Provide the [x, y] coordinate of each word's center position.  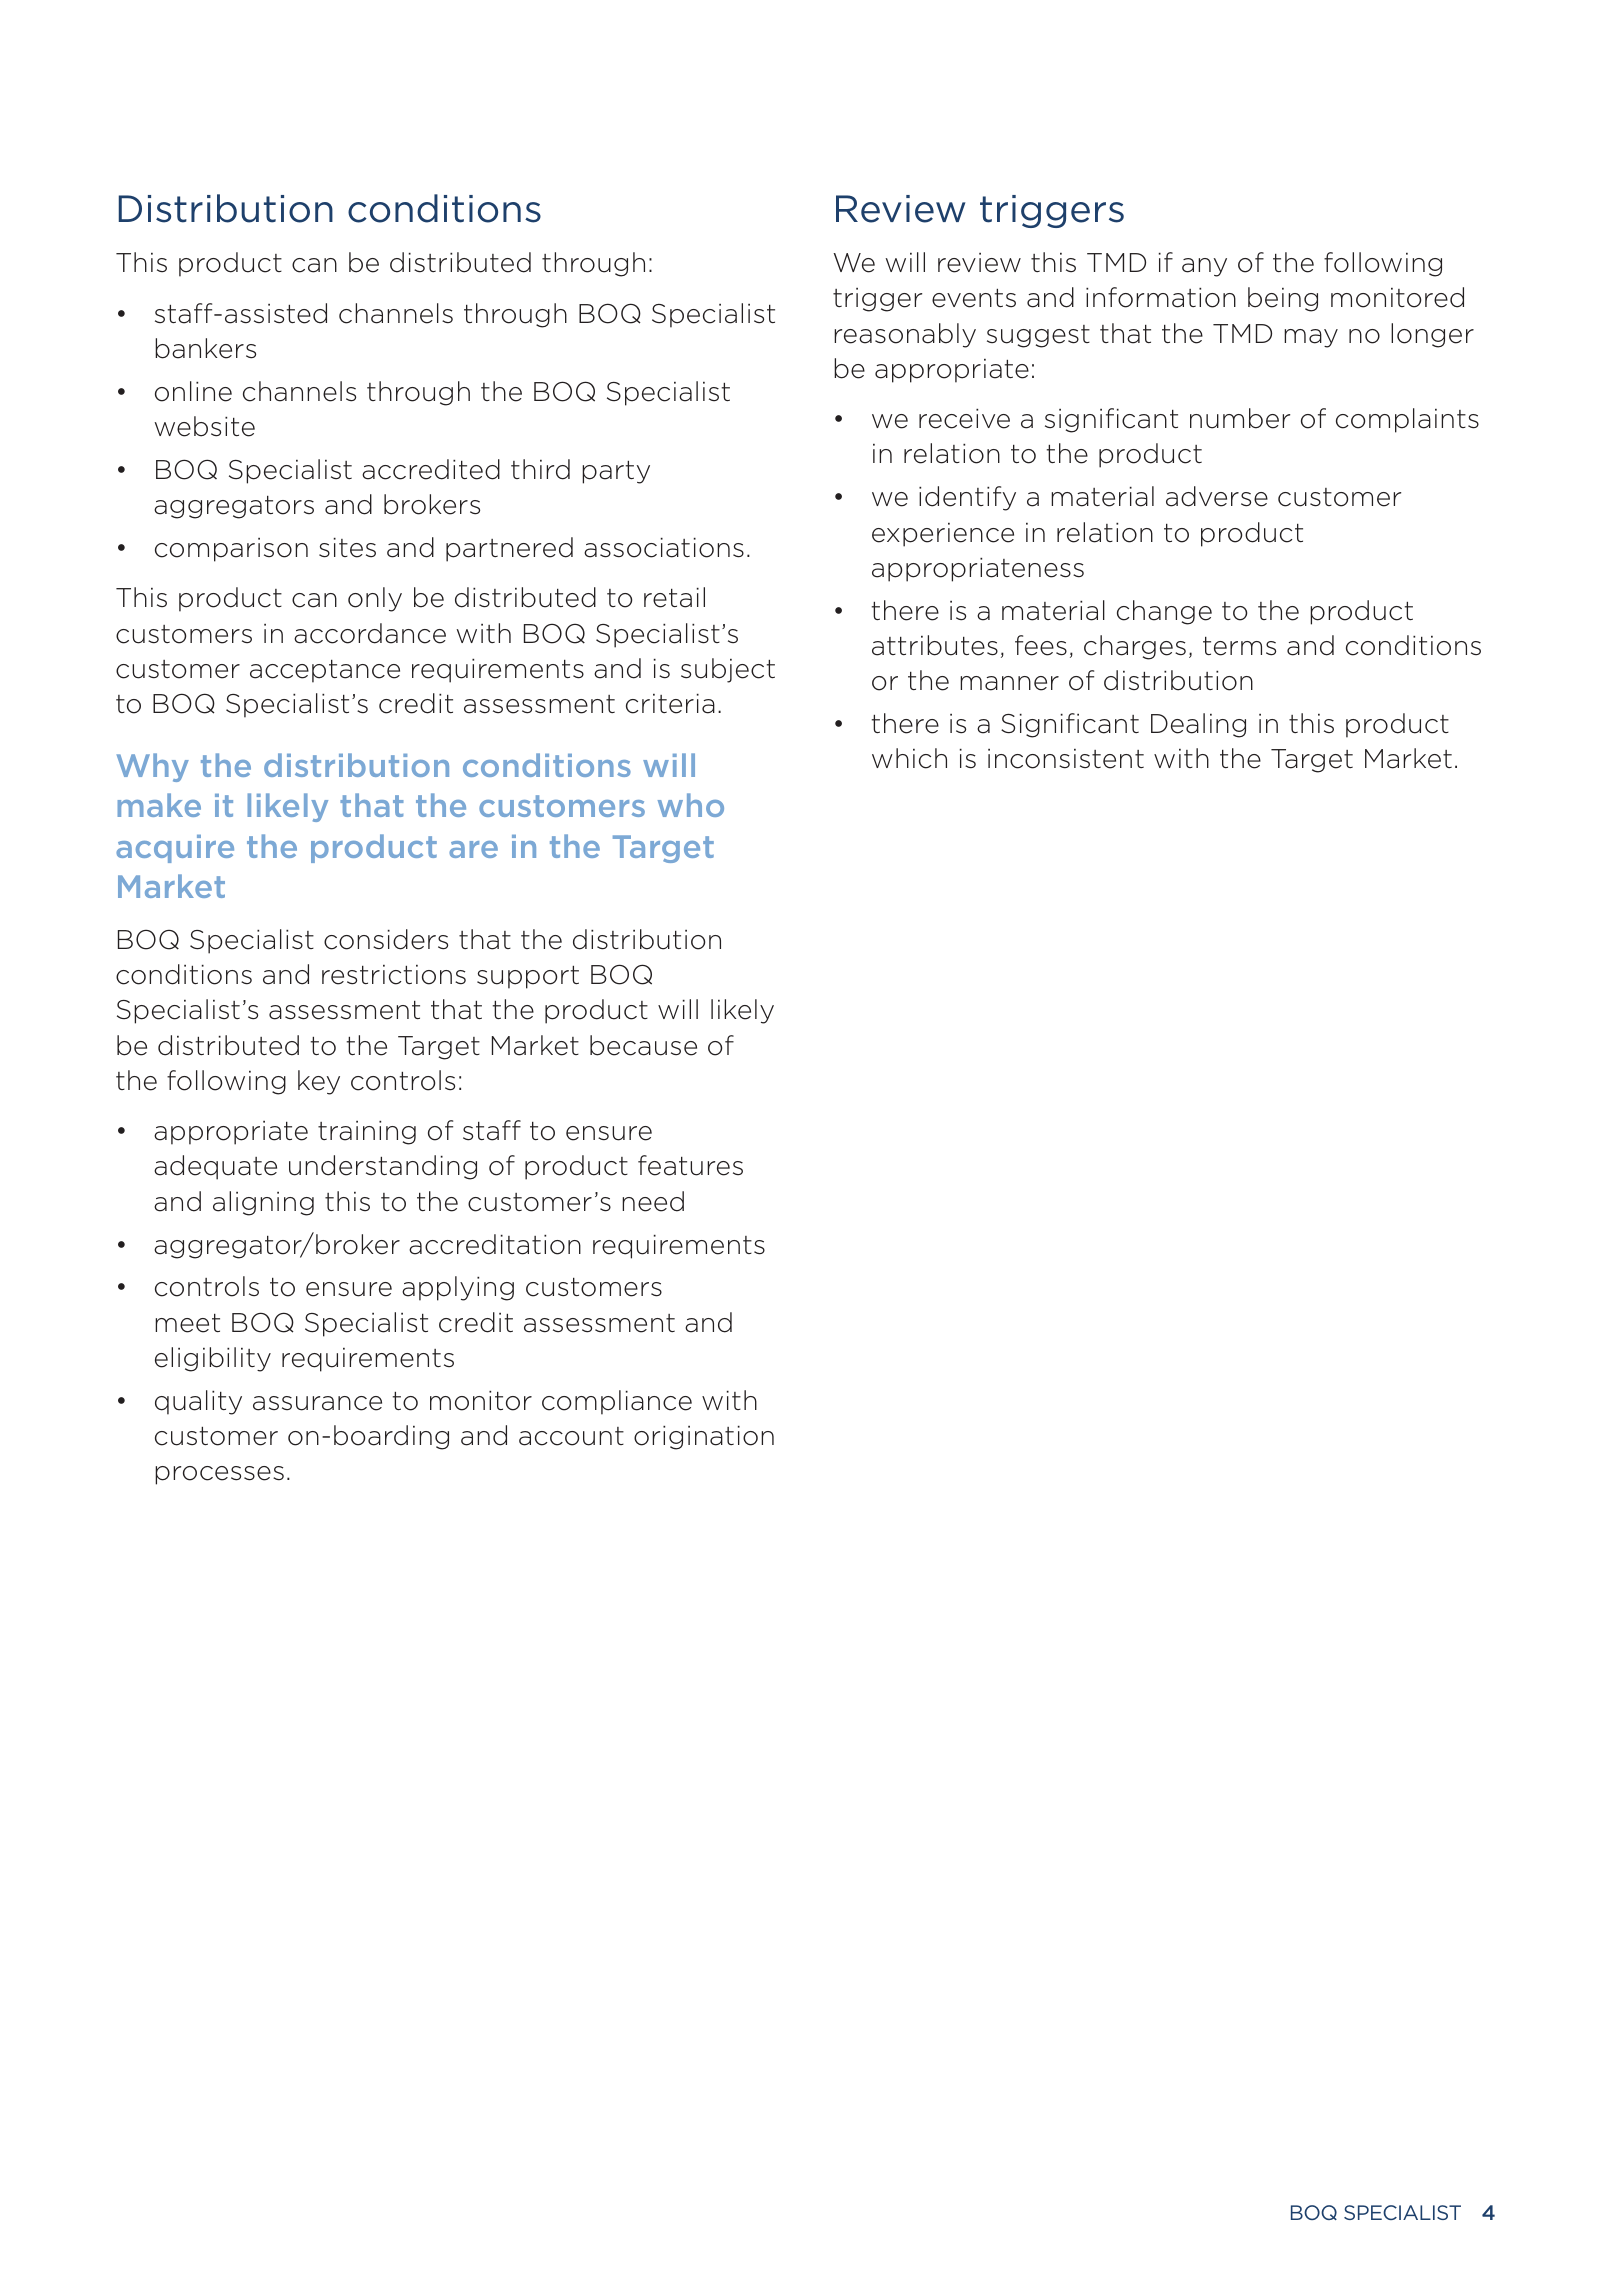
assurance [317, 1403]
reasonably [905, 335]
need [653, 1201]
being [1283, 299]
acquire [175, 849]
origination [704, 1438]
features [690, 1165]
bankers [205, 348]
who [691, 805]
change [1164, 612]
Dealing [1198, 725]
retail [674, 597]
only [375, 599]
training [367, 1133]
